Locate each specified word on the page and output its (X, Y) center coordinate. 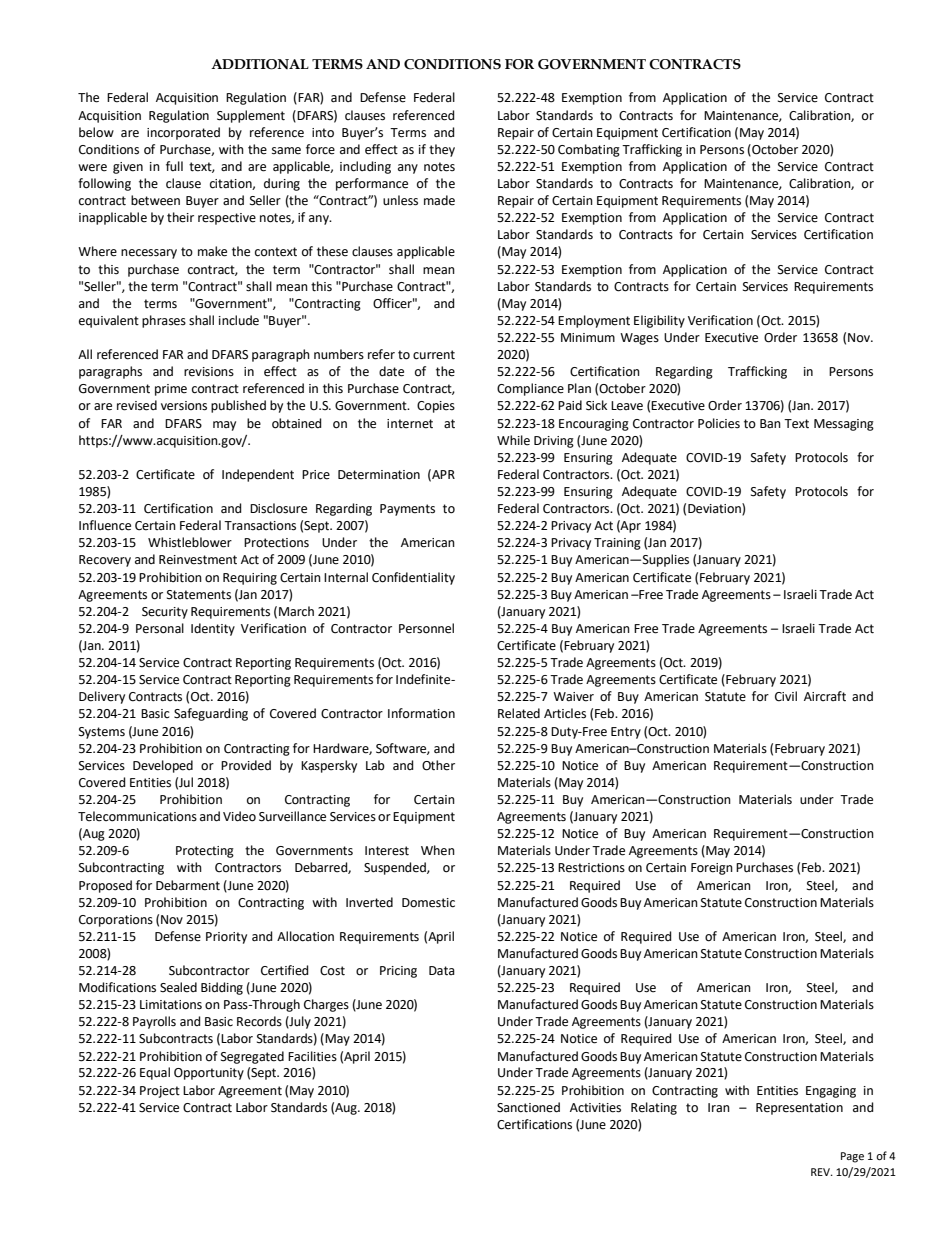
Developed (163, 766)
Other (438, 765)
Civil (786, 696)
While (513, 440)
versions (184, 406)
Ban (770, 423)
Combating (589, 150)
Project (160, 1092)
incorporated (183, 133)
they (442, 150)
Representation (799, 1109)
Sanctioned (528, 1107)
